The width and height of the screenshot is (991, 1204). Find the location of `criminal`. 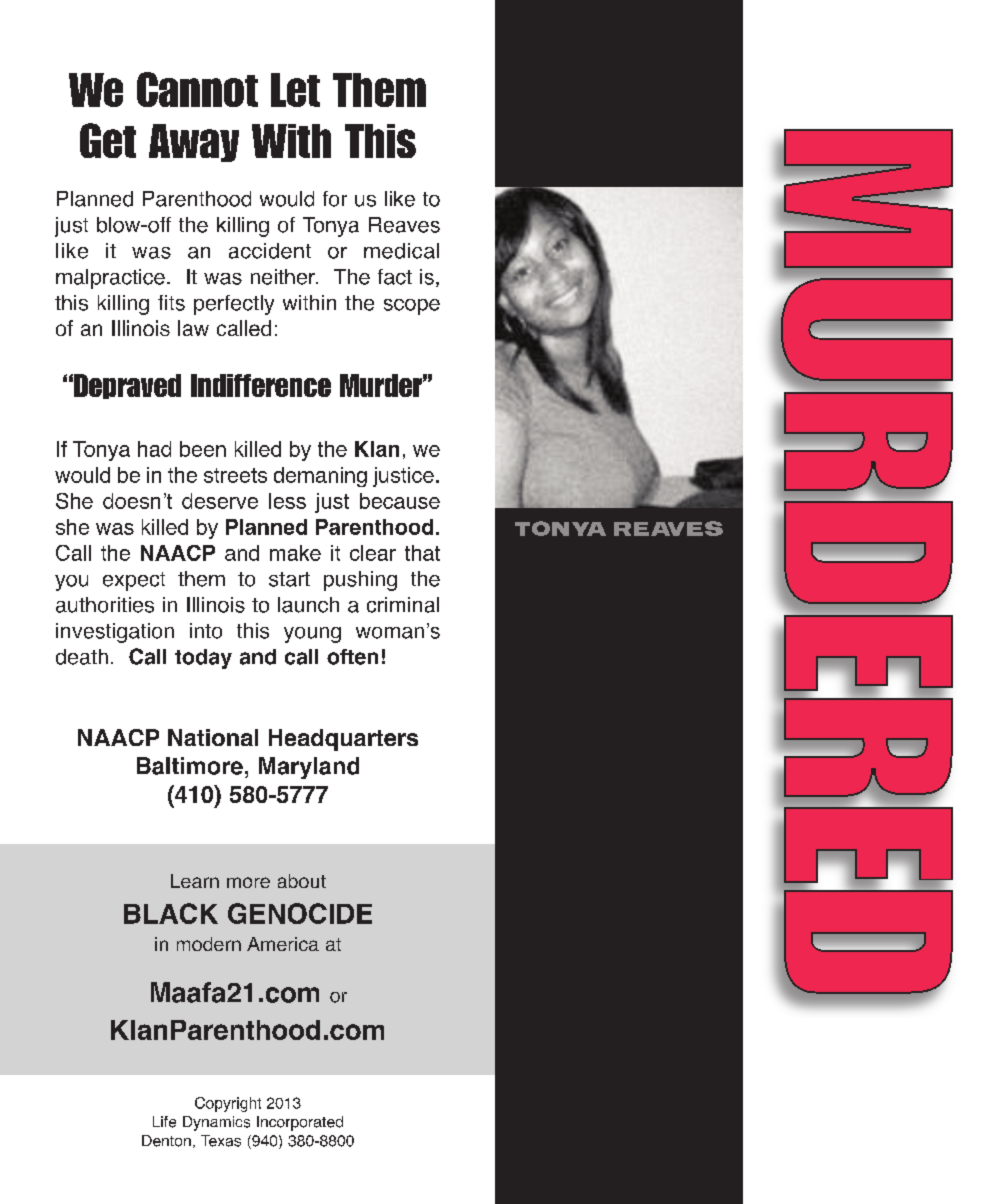

criminal is located at coordinates (403, 605).
